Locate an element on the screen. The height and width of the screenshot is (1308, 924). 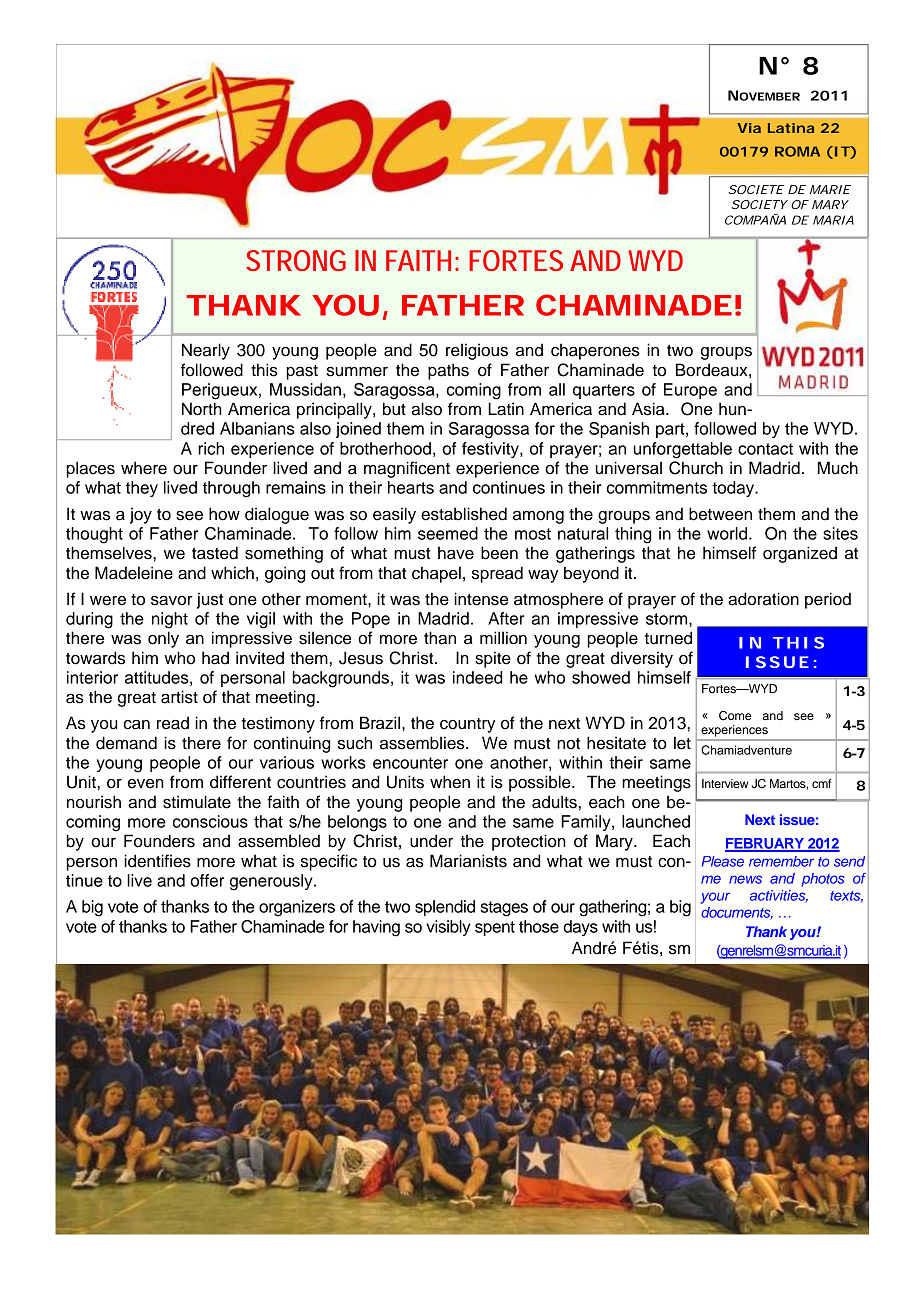
splendid is located at coordinates (445, 908).
